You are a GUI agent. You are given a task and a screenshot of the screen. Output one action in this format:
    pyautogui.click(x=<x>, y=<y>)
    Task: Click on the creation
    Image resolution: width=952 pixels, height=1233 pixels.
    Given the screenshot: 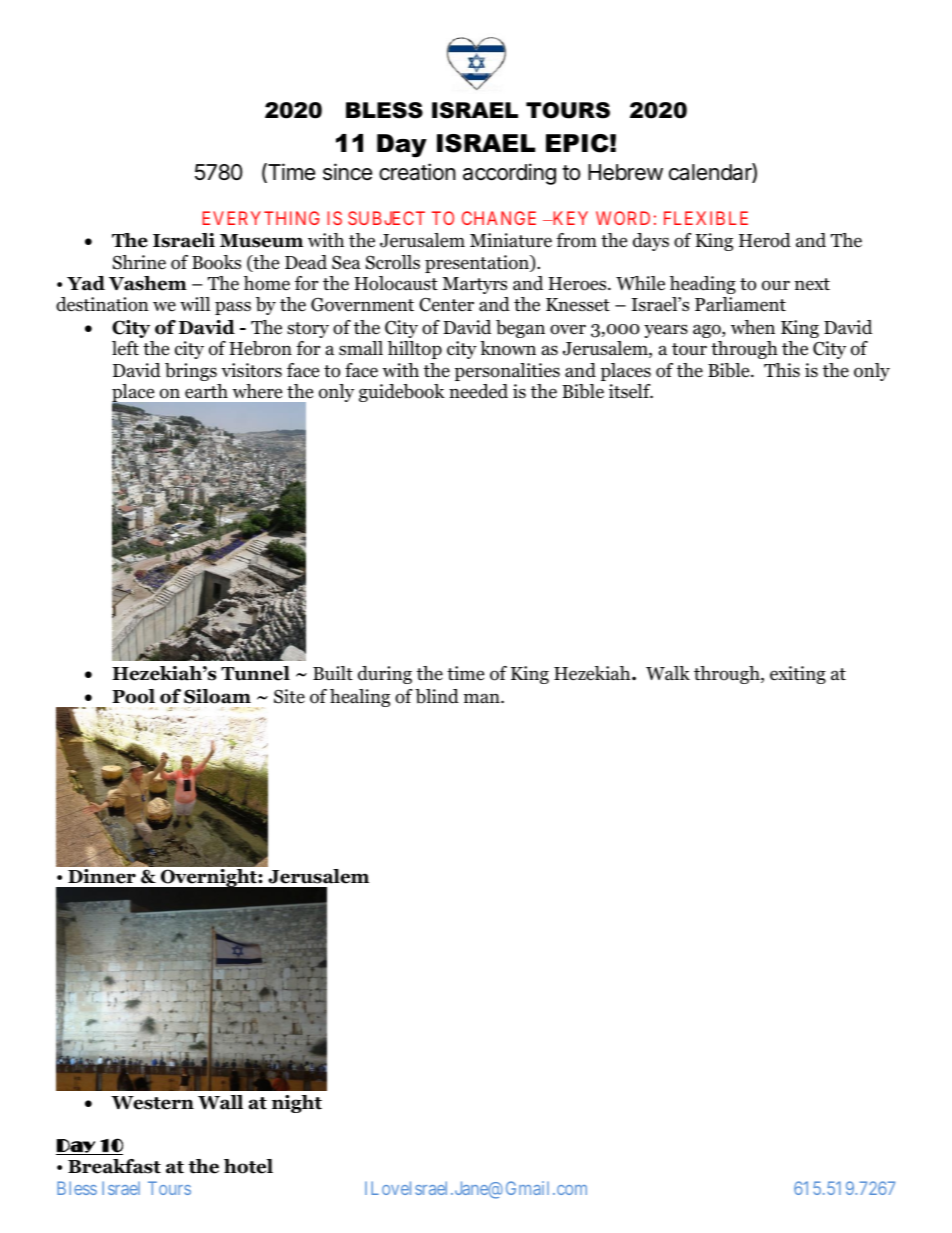 What is the action you would take?
    pyautogui.click(x=417, y=172)
